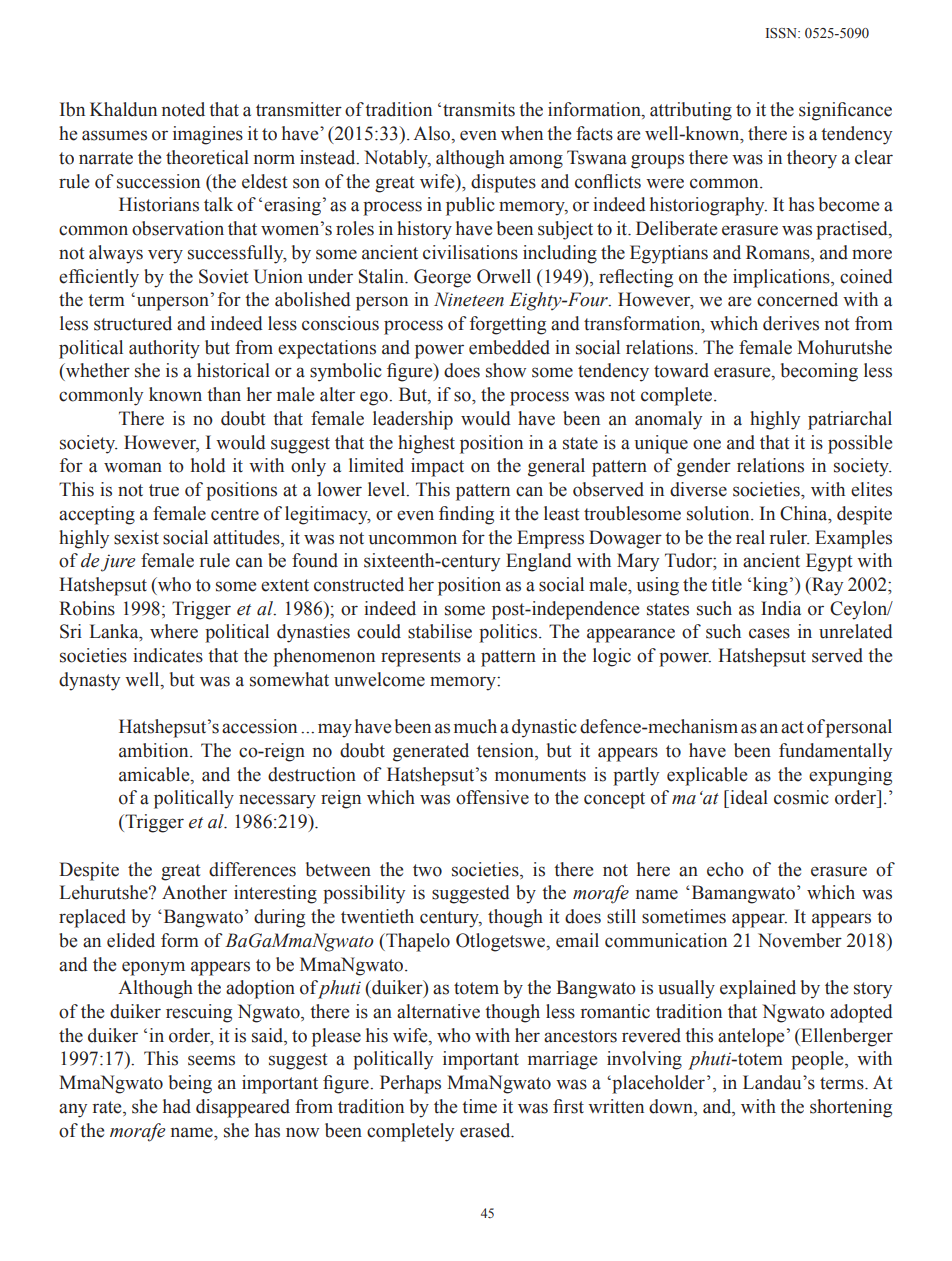 The width and height of the screenshot is (952, 1261). What do you see at coordinates (818, 1060) in the screenshot?
I see `people` at bounding box center [818, 1060].
